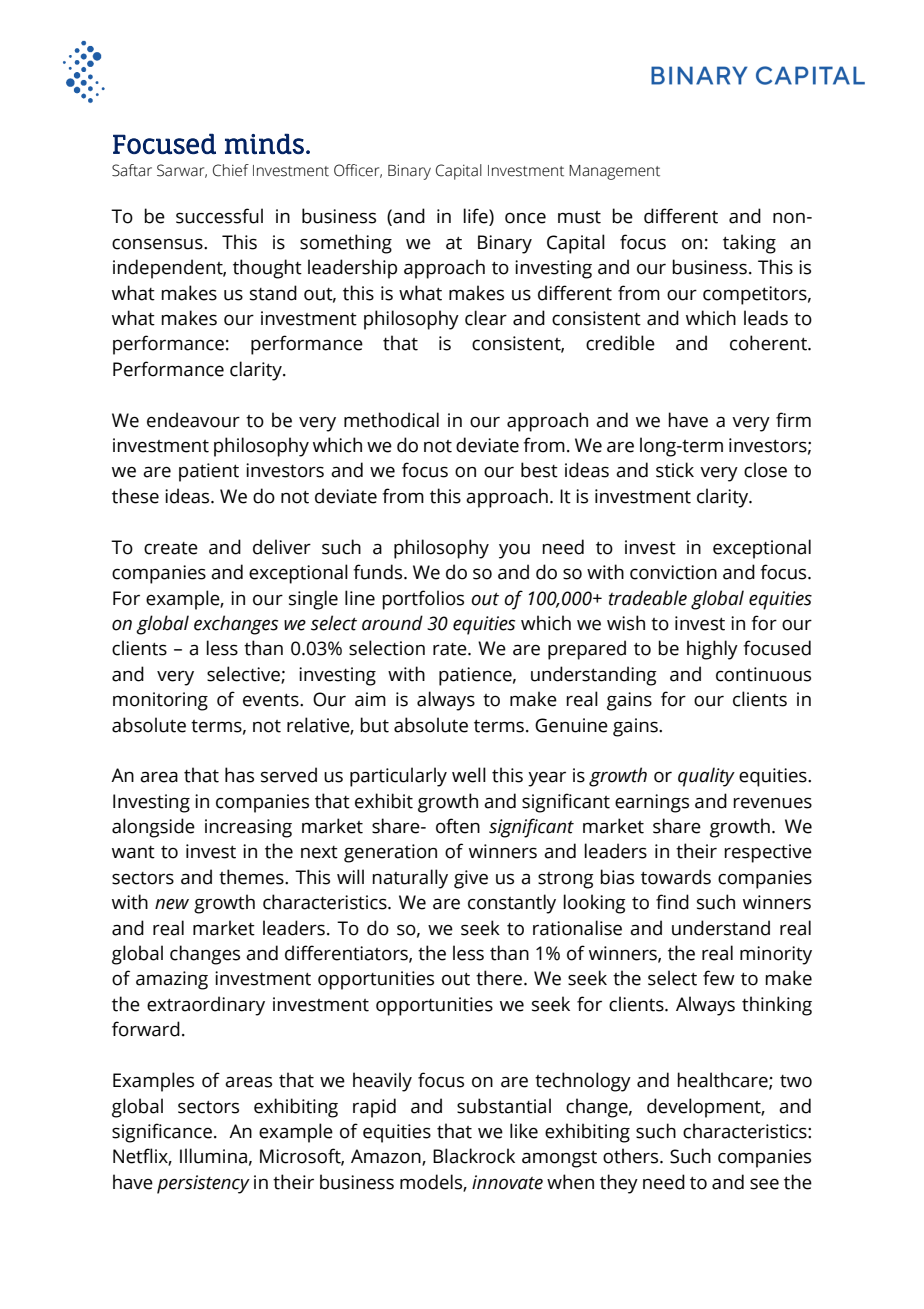  I want to click on Illumina, so click(213, 1156).
